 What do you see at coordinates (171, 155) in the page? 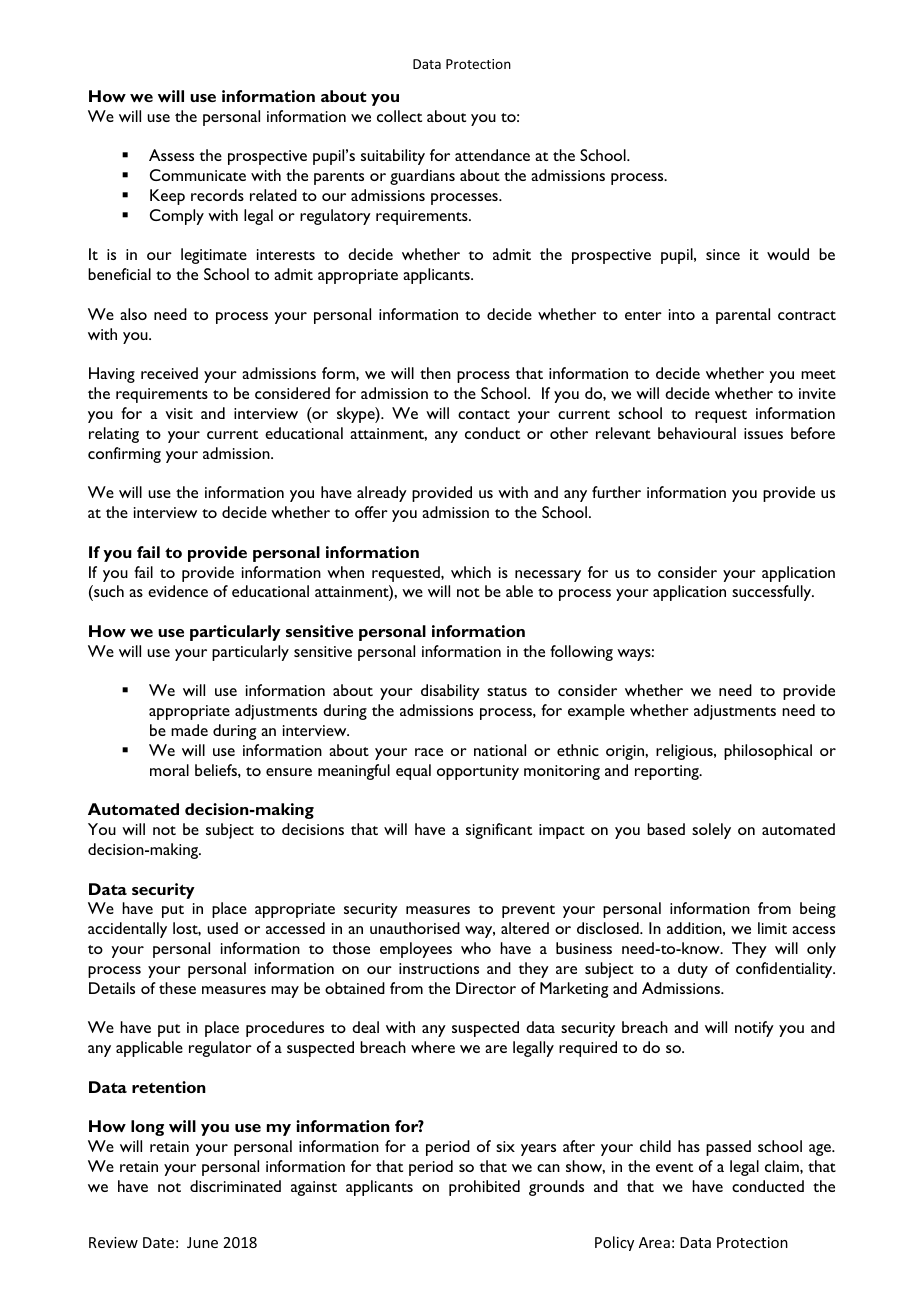
I see `Assess` at bounding box center [171, 155].
